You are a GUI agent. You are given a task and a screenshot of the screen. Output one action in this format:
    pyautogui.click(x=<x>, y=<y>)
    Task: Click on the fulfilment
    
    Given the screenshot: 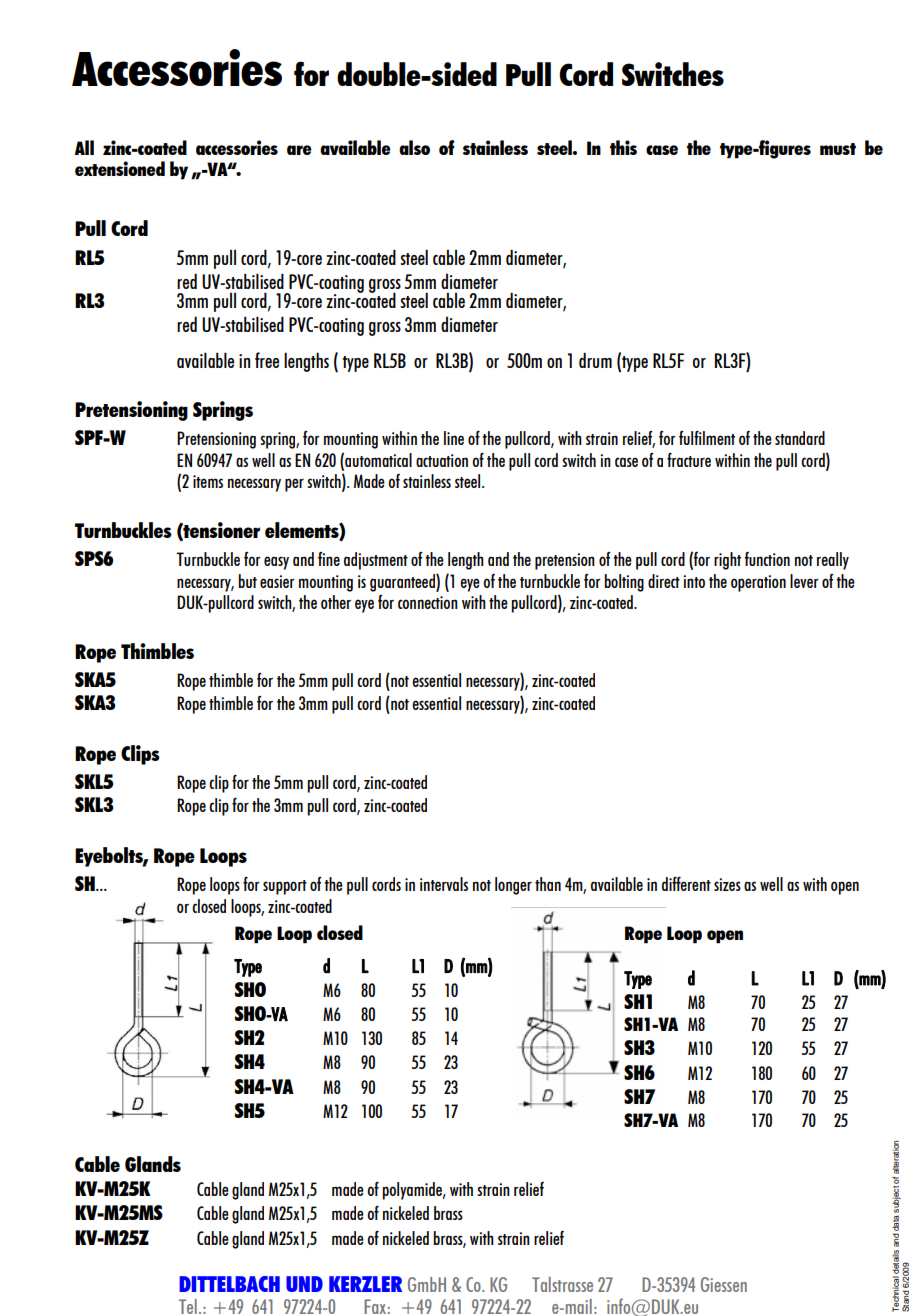 What is the action you would take?
    pyautogui.click(x=707, y=438)
